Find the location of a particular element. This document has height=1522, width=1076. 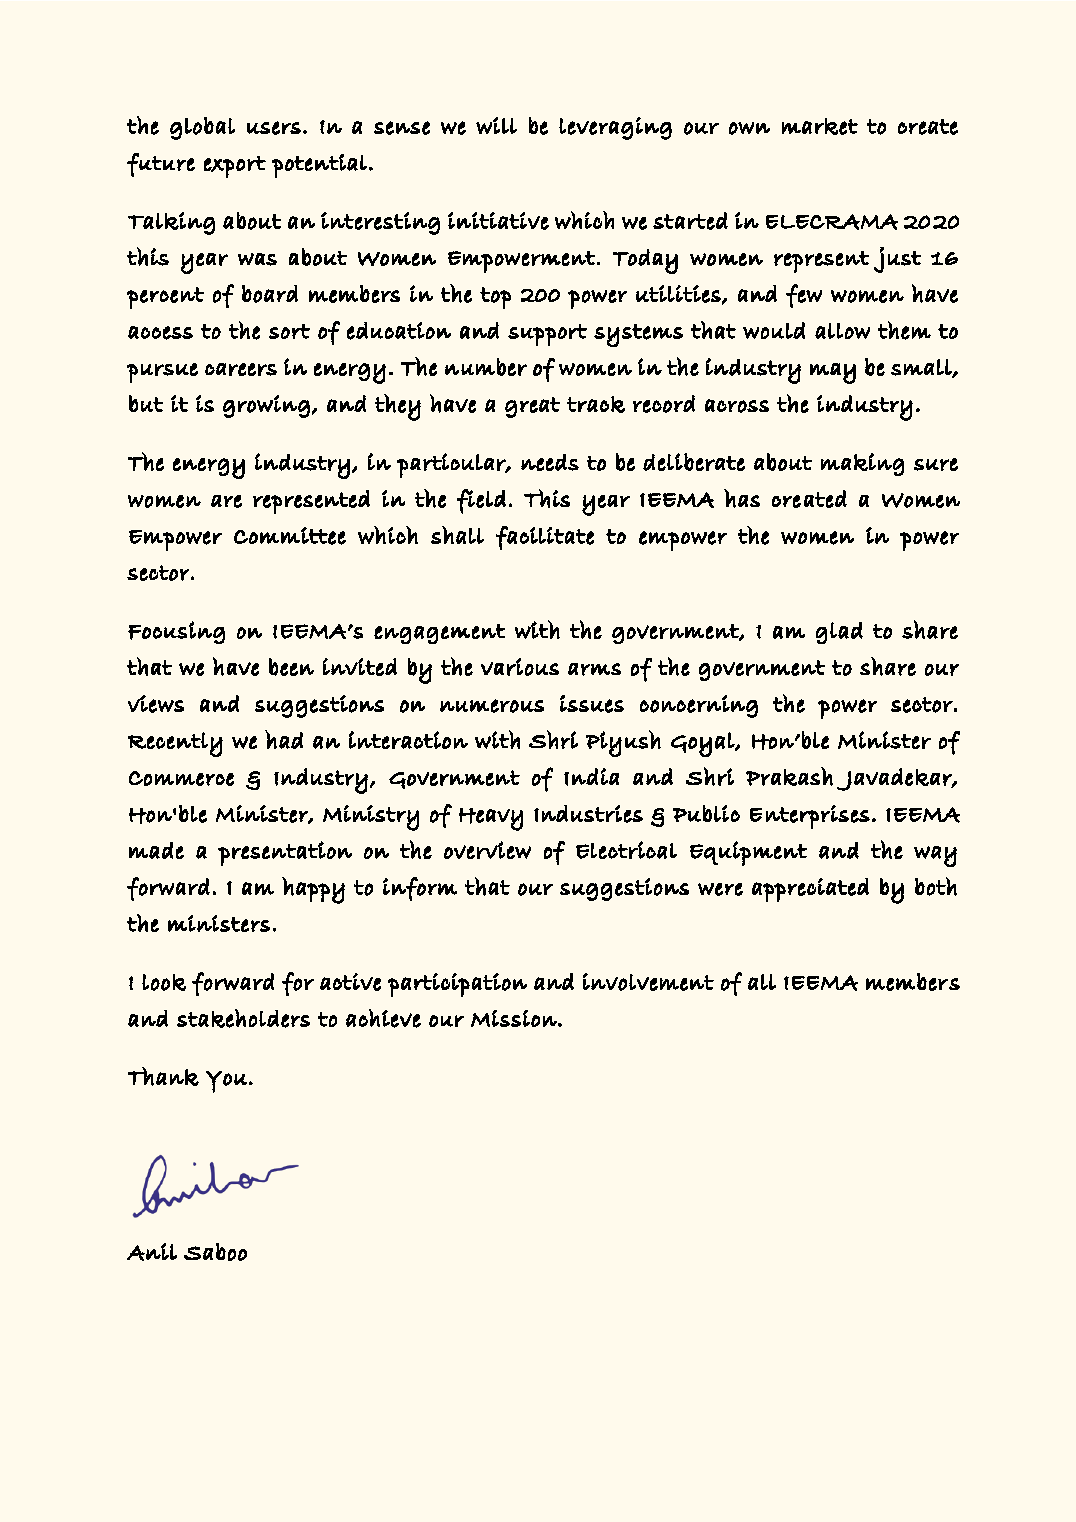

market is located at coordinates (820, 126).
